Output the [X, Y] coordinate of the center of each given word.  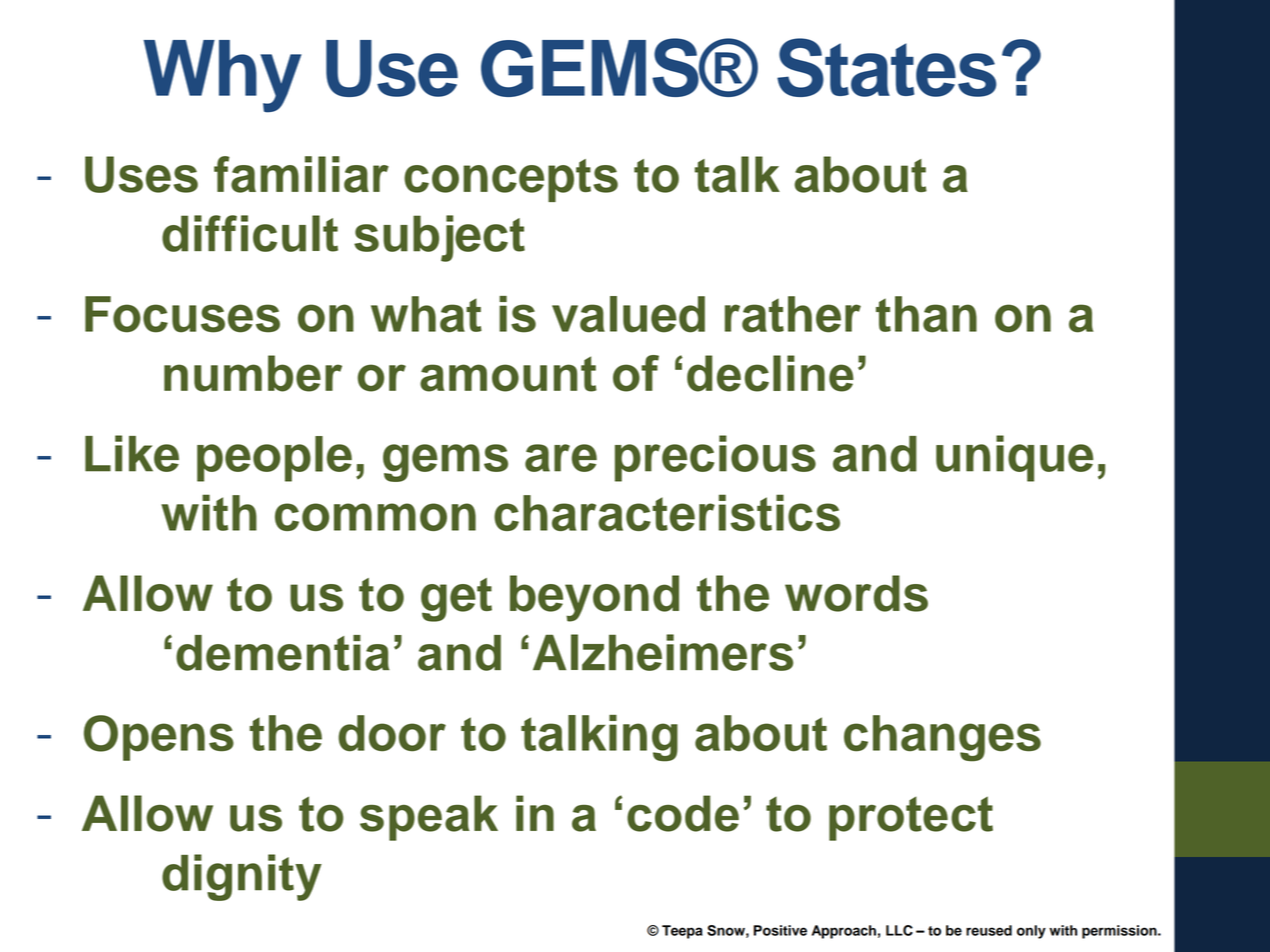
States [887, 67]
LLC [899, 930]
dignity [242, 877]
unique [1014, 458]
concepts [511, 180]
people [274, 459]
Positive [780, 930]
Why [223, 76]
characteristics [667, 512]
